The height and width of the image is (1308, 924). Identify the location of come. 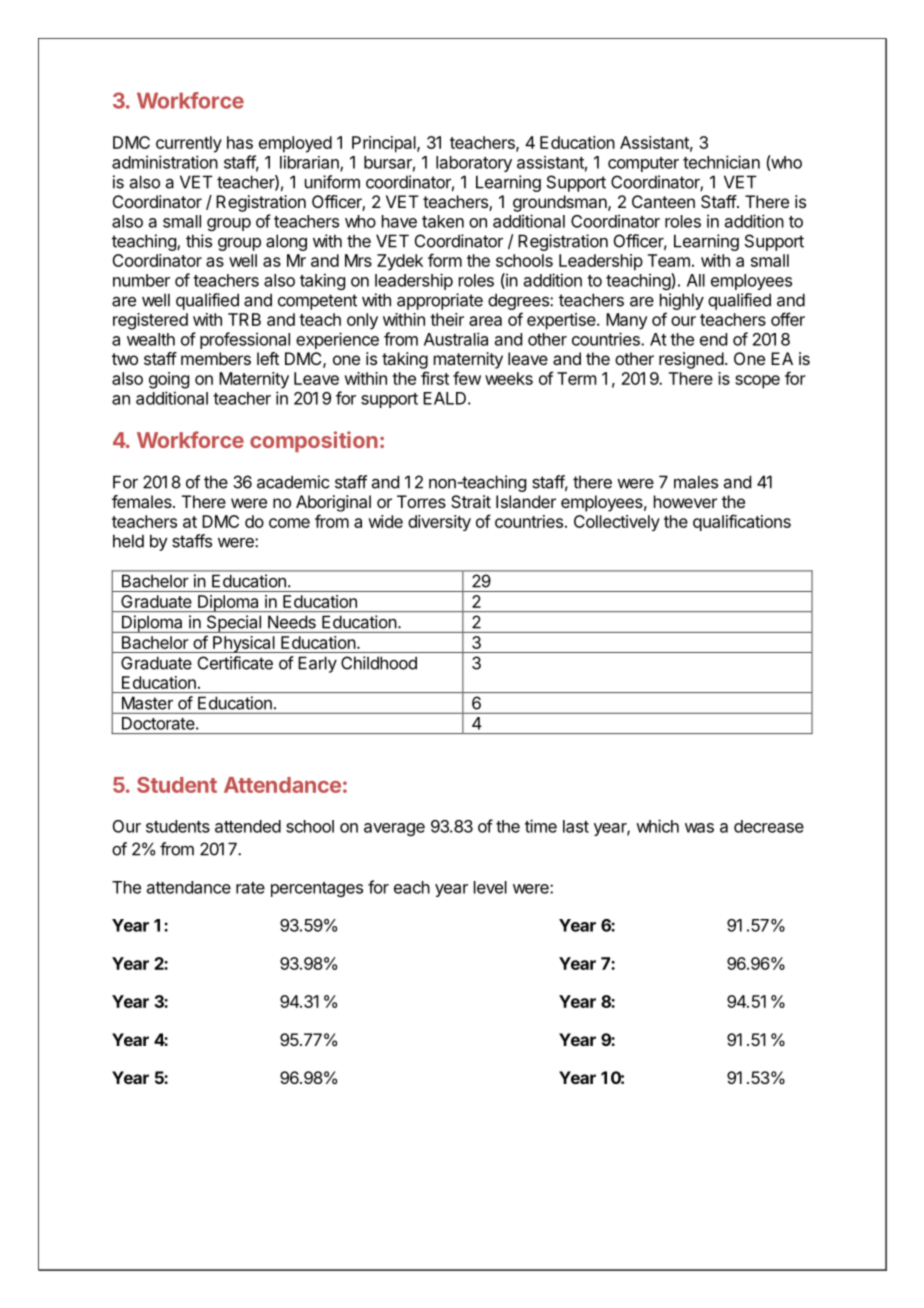
(289, 523).
